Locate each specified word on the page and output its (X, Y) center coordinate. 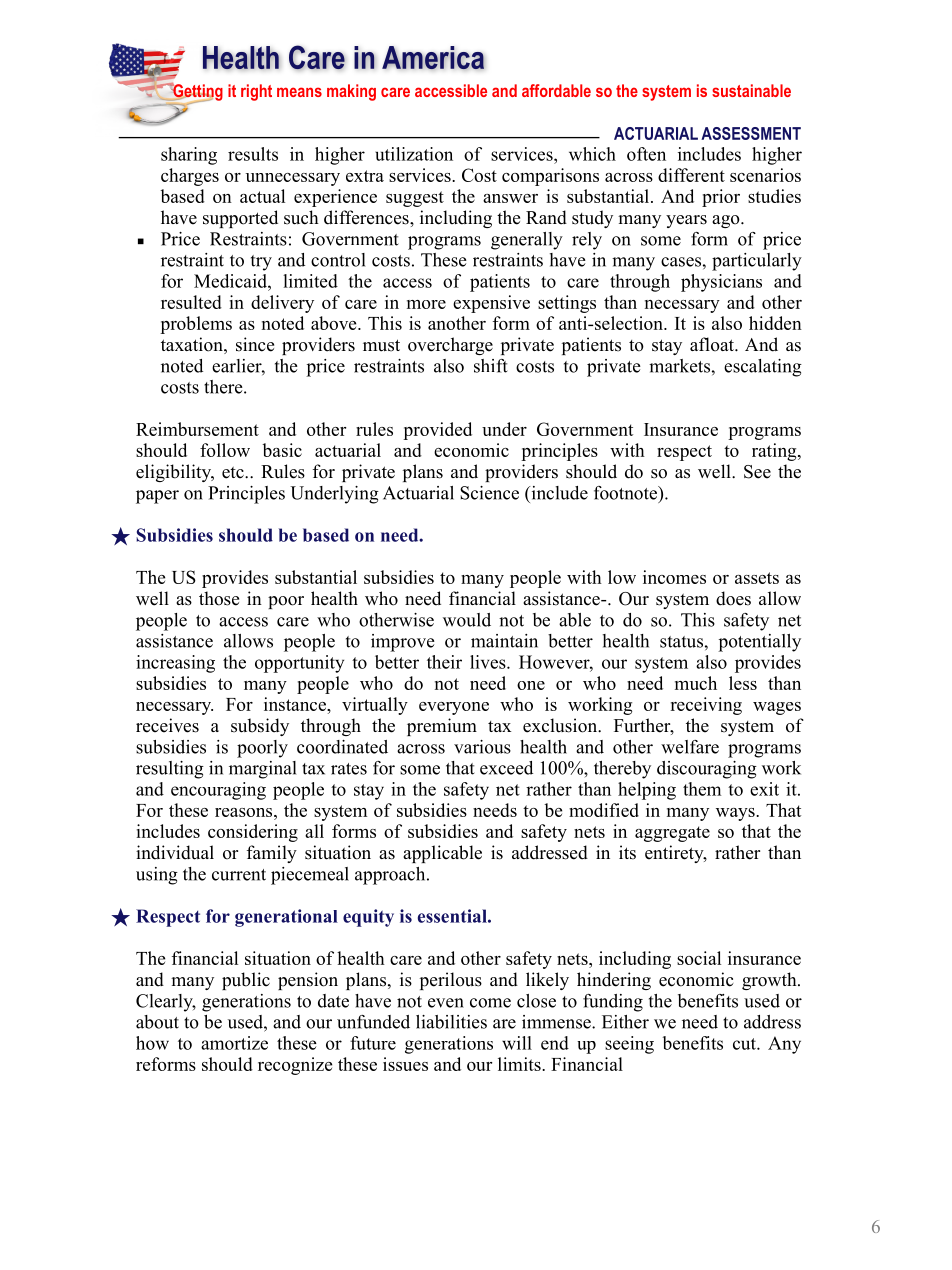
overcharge (450, 346)
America (433, 58)
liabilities (451, 1022)
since (255, 344)
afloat (713, 344)
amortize (234, 1043)
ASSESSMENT (751, 133)
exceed (506, 768)
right (256, 92)
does (733, 598)
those (219, 598)
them (702, 789)
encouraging (218, 791)
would (467, 620)
